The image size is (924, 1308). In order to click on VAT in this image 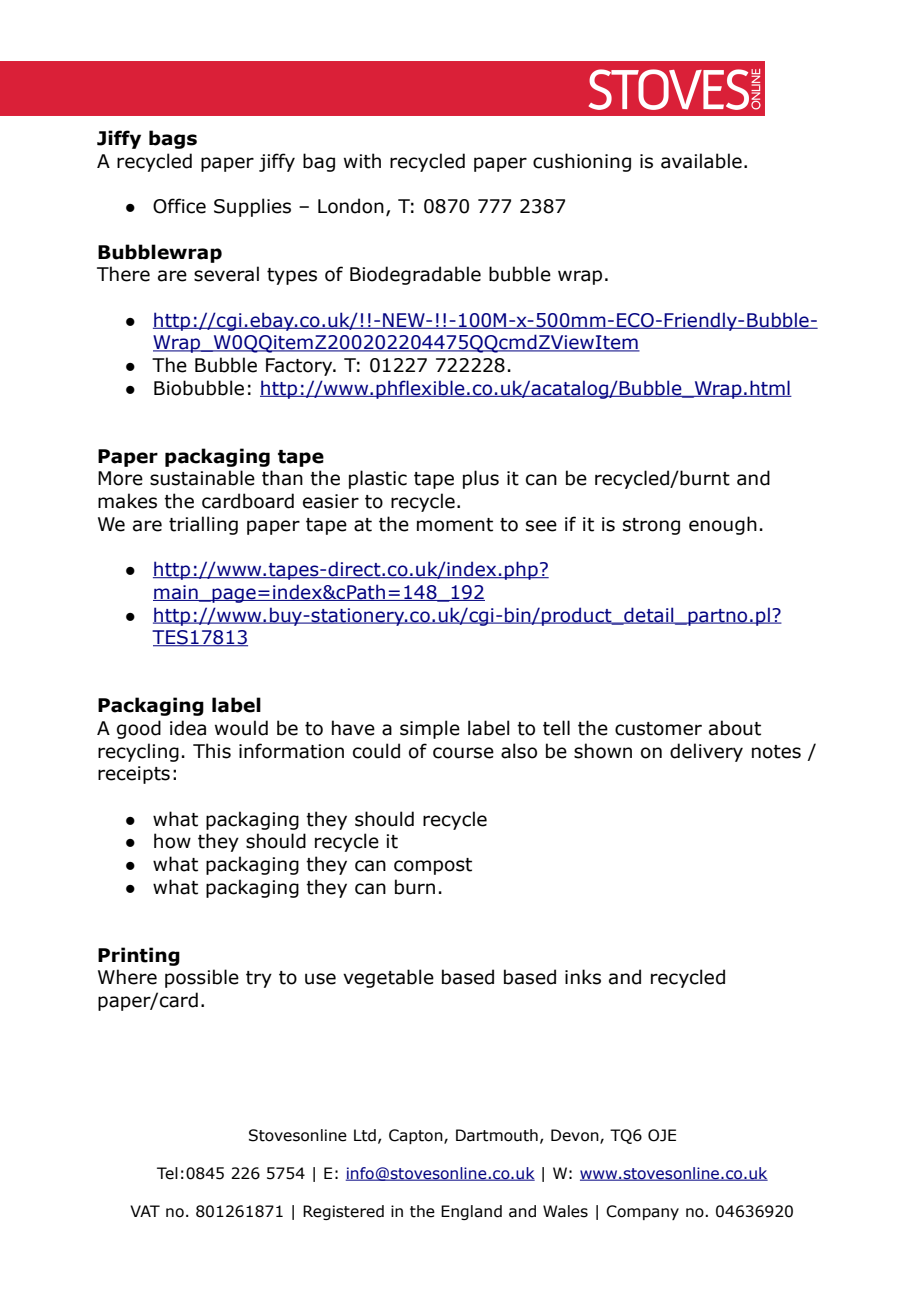, I will do `click(145, 1211)`.
